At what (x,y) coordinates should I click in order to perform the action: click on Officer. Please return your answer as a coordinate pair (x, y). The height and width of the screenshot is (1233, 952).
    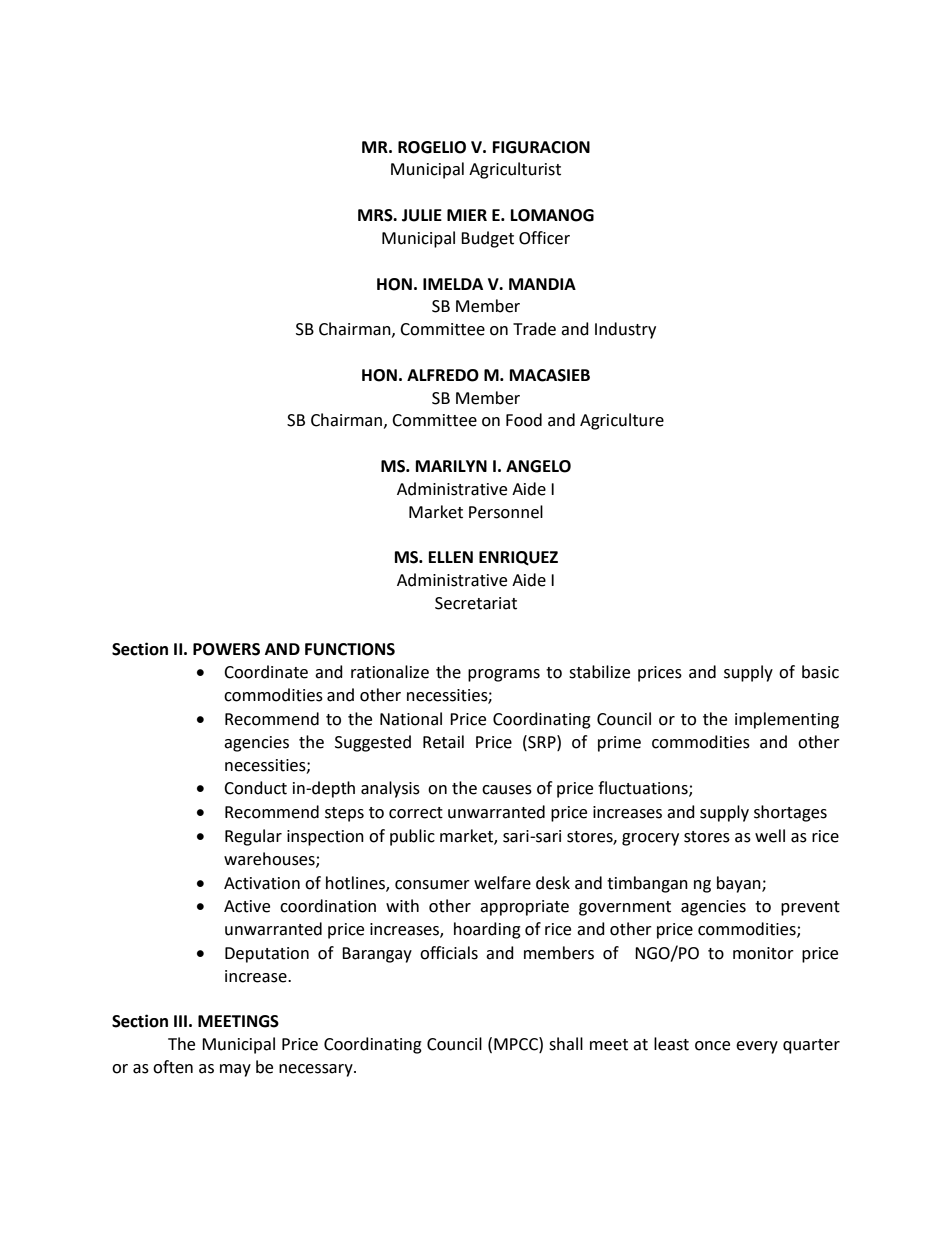
    Looking at the image, I should click on (544, 238).
